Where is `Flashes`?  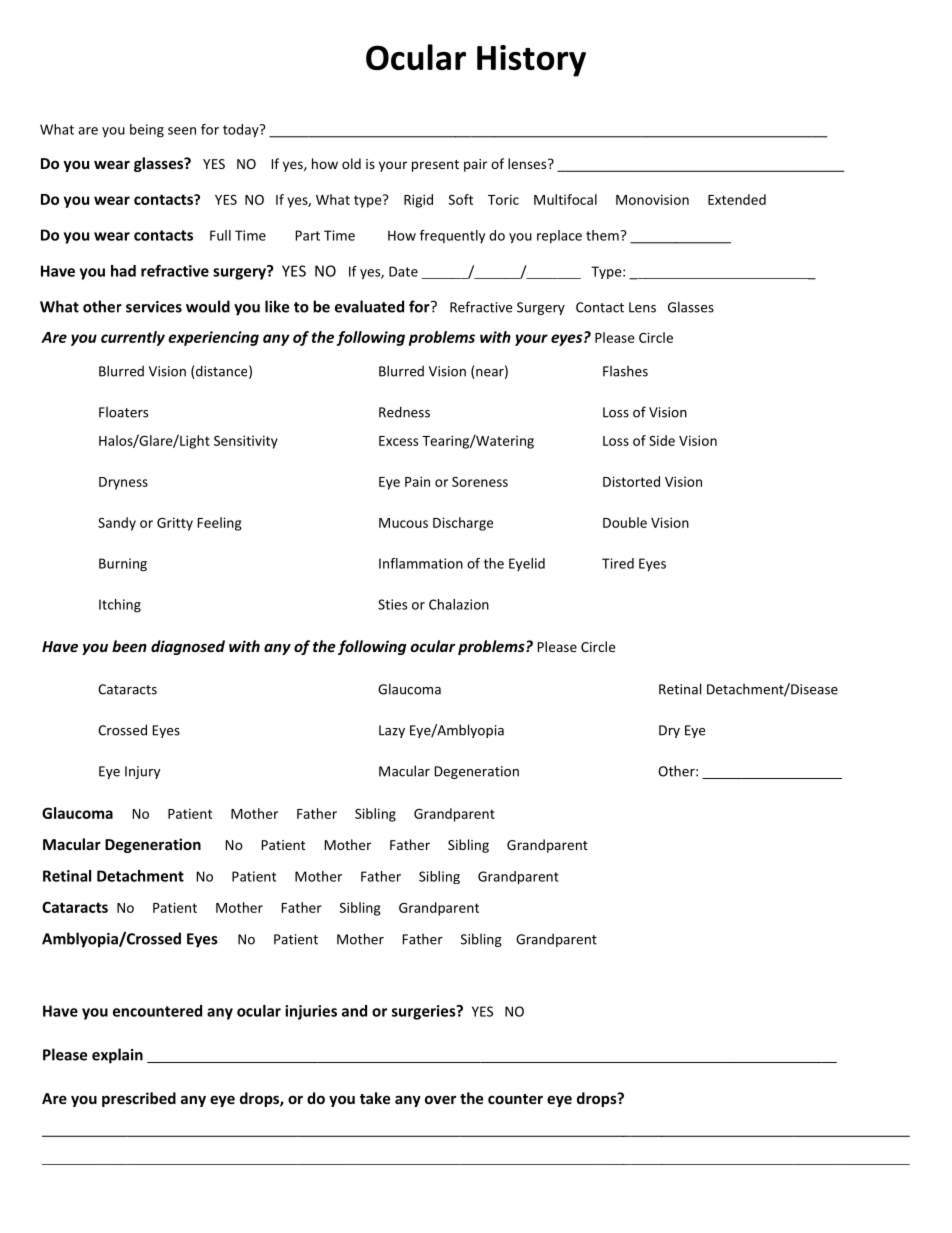
Flashes is located at coordinates (625, 371).
